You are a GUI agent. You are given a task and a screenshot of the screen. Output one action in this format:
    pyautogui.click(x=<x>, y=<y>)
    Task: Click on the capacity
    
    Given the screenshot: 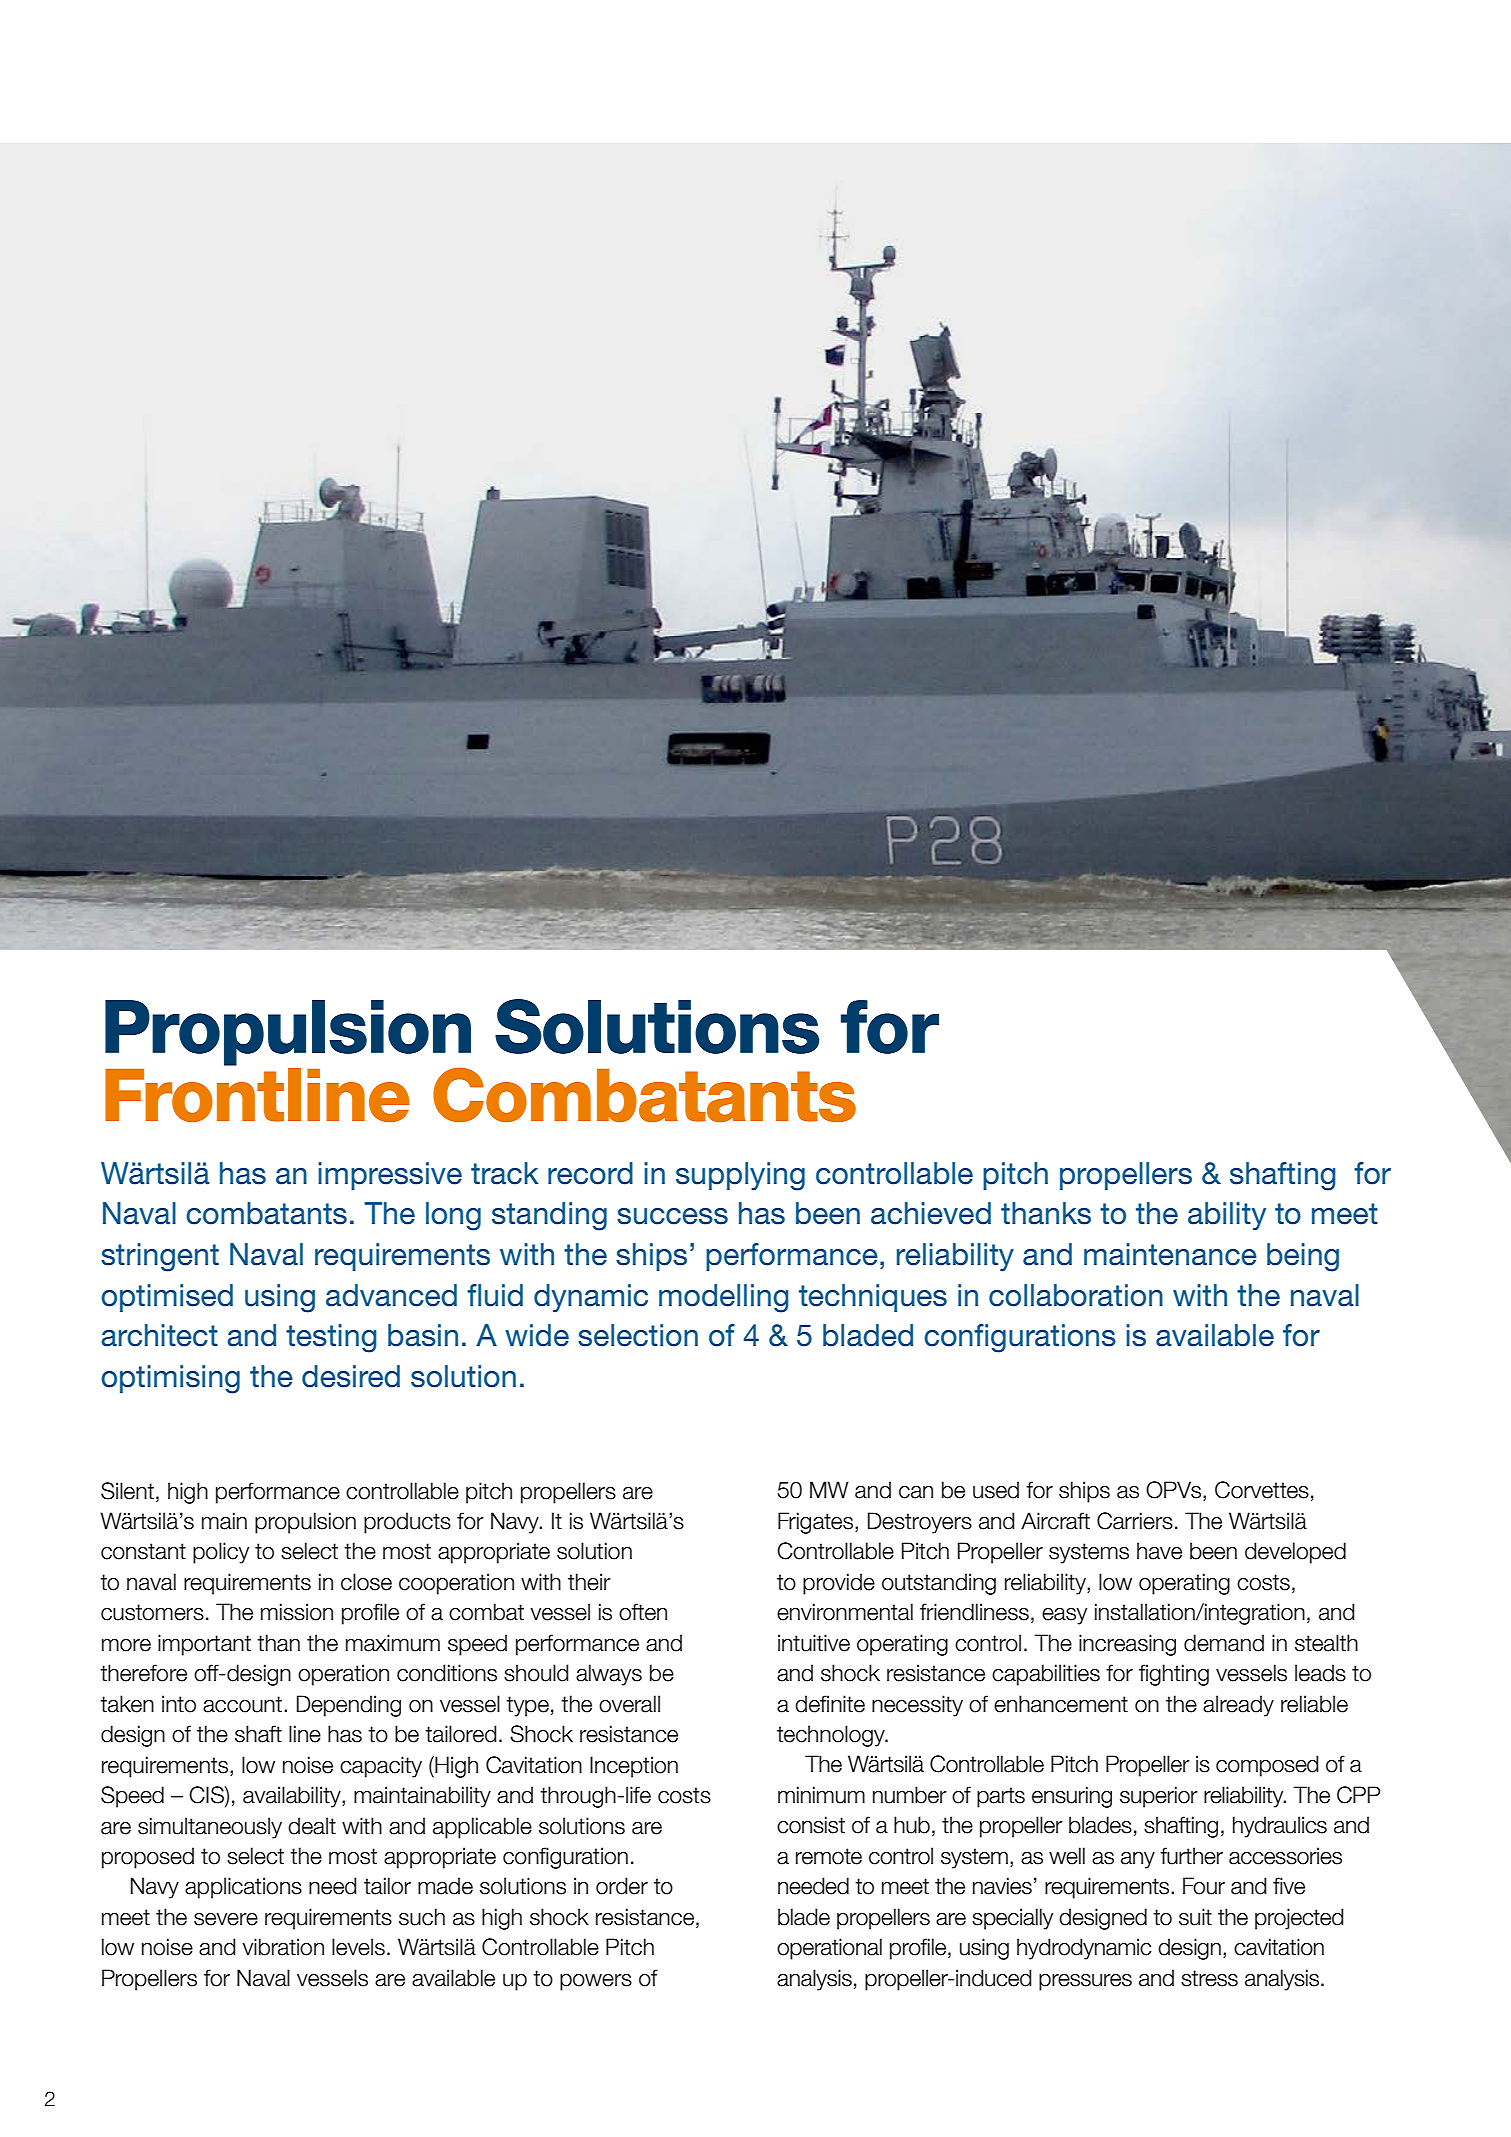 What is the action you would take?
    pyautogui.click(x=381, y=1767)
